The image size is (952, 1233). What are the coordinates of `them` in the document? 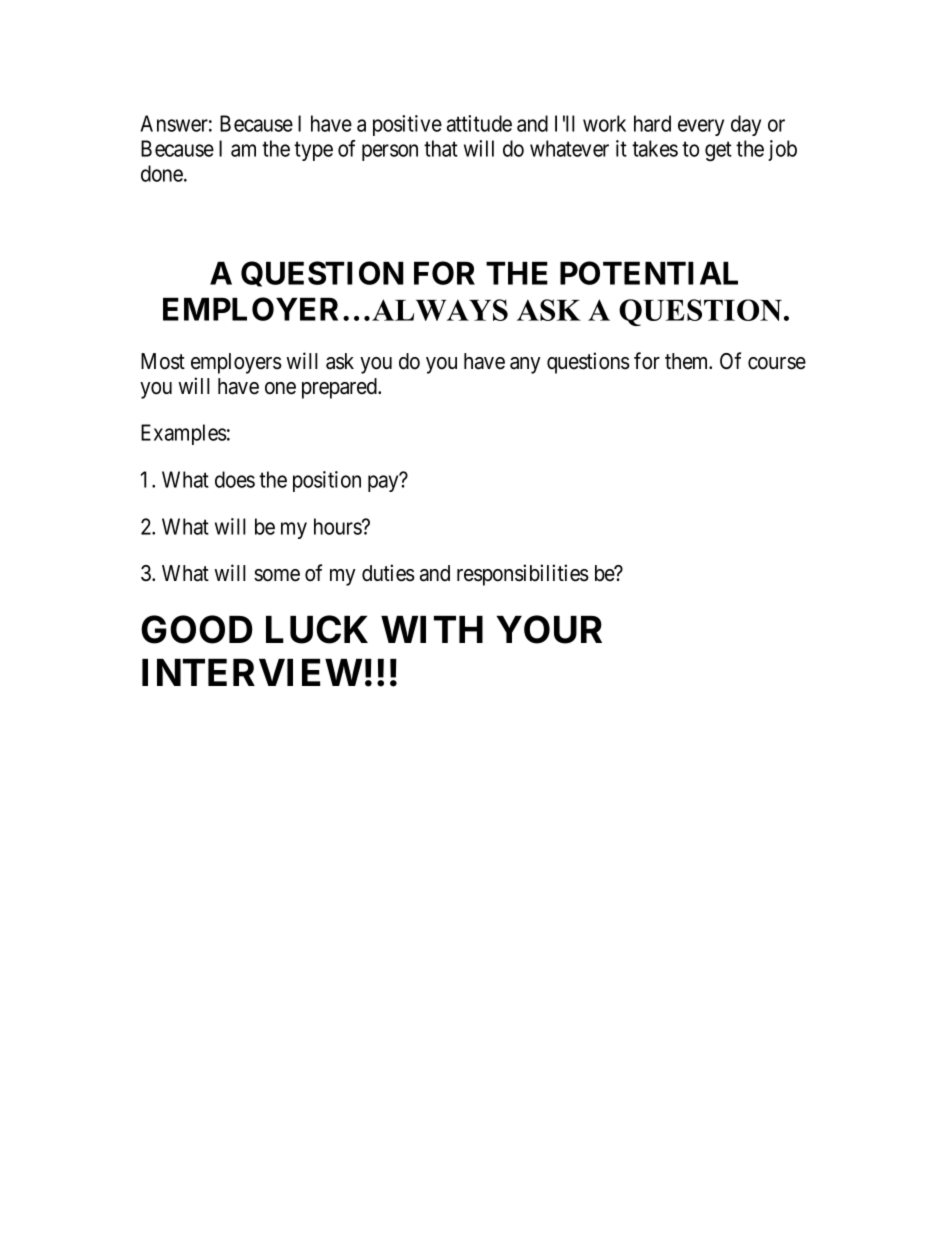 It's located at (688, 361).
